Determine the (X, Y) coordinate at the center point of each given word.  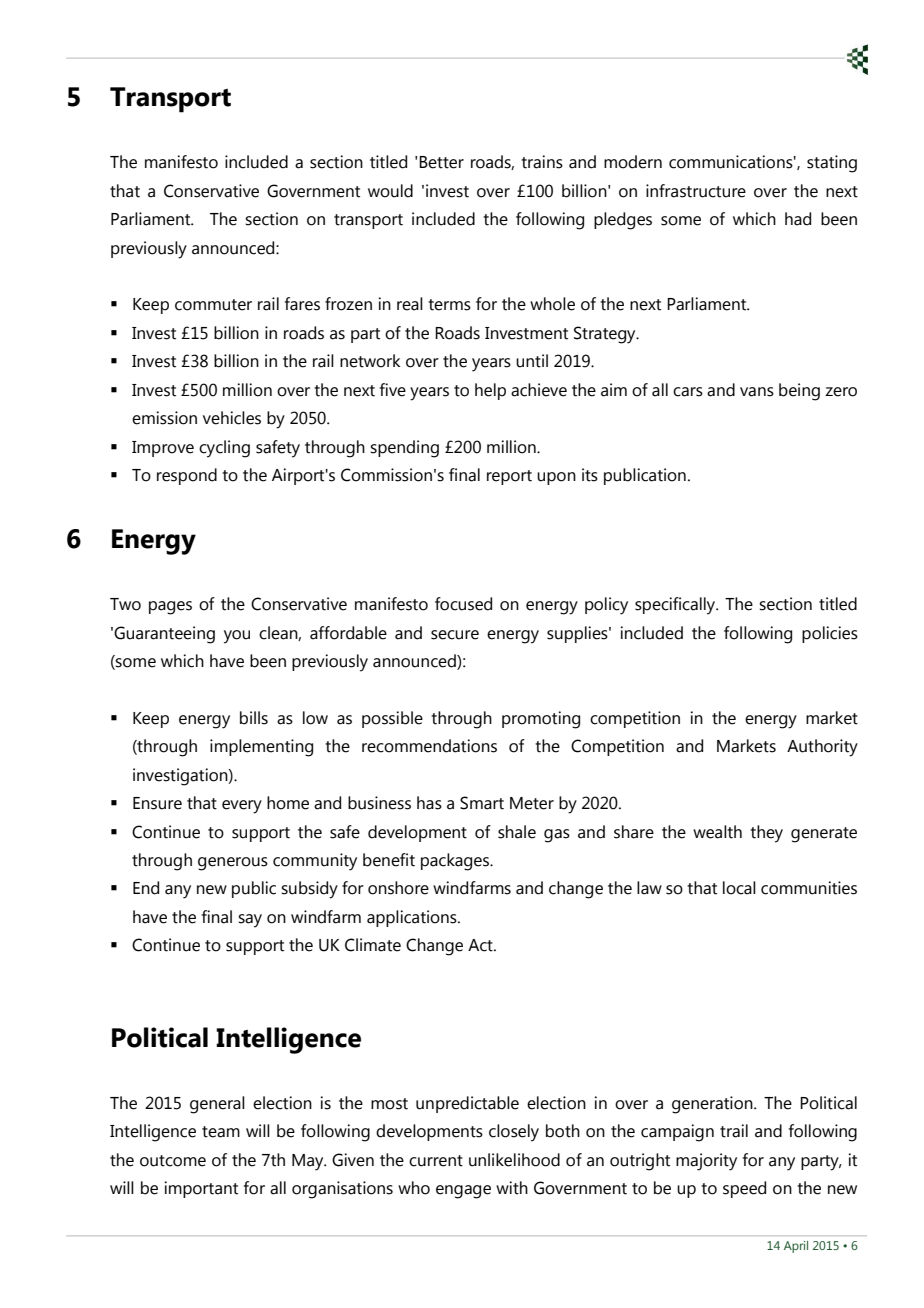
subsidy (309, 890)
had (798, 219)
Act (481, 945)
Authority (822, 748)
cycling (224, 449)
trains (542, 162)
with (512, 1188)
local (739, 888)
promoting (541, 720)
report (509, 477)
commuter (213, 305)
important (201, 1189)
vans (757, 392)
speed (744, 1189)
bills (254, 718)
